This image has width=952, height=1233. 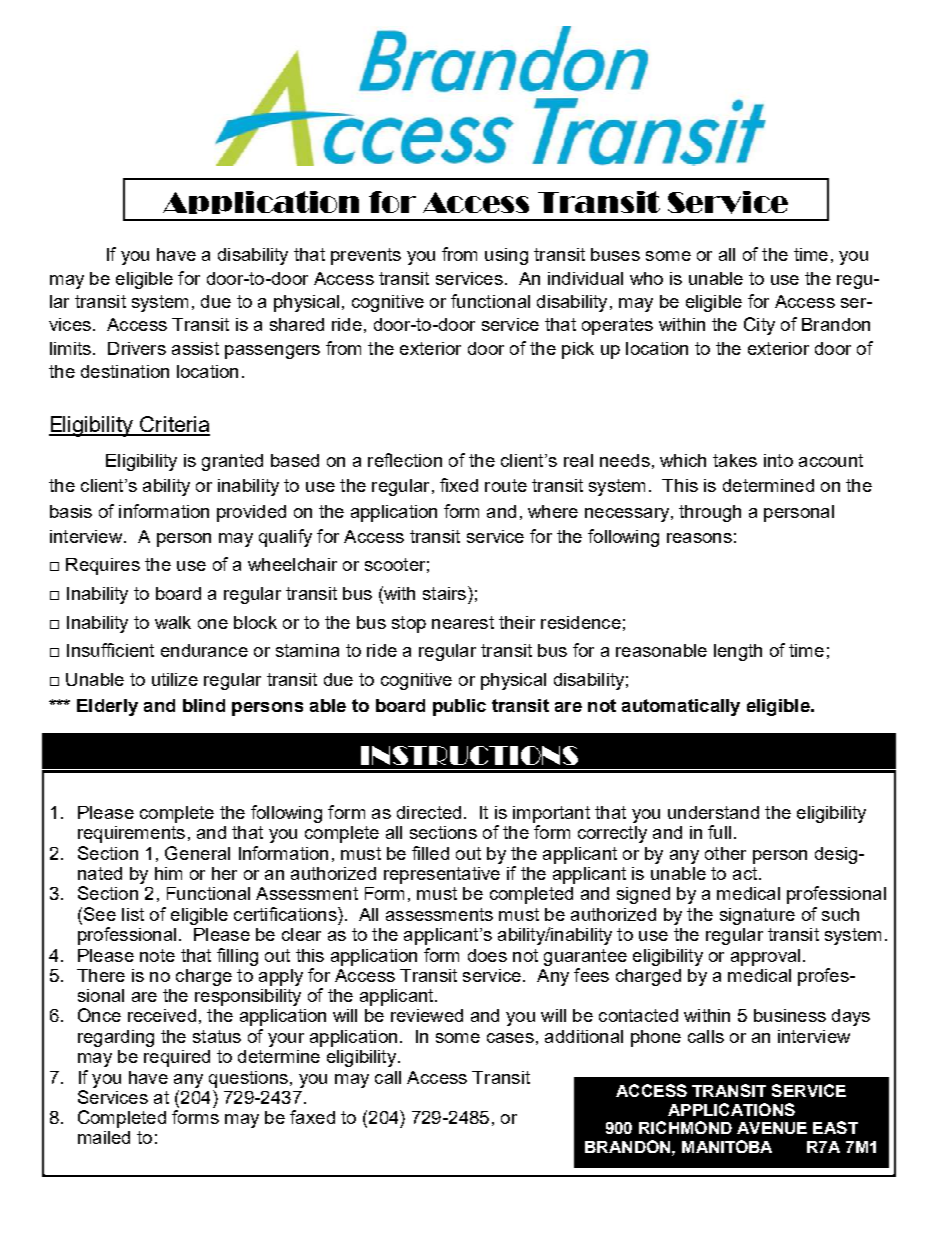 I want to click on fixed, so click(x=459, y=485).
